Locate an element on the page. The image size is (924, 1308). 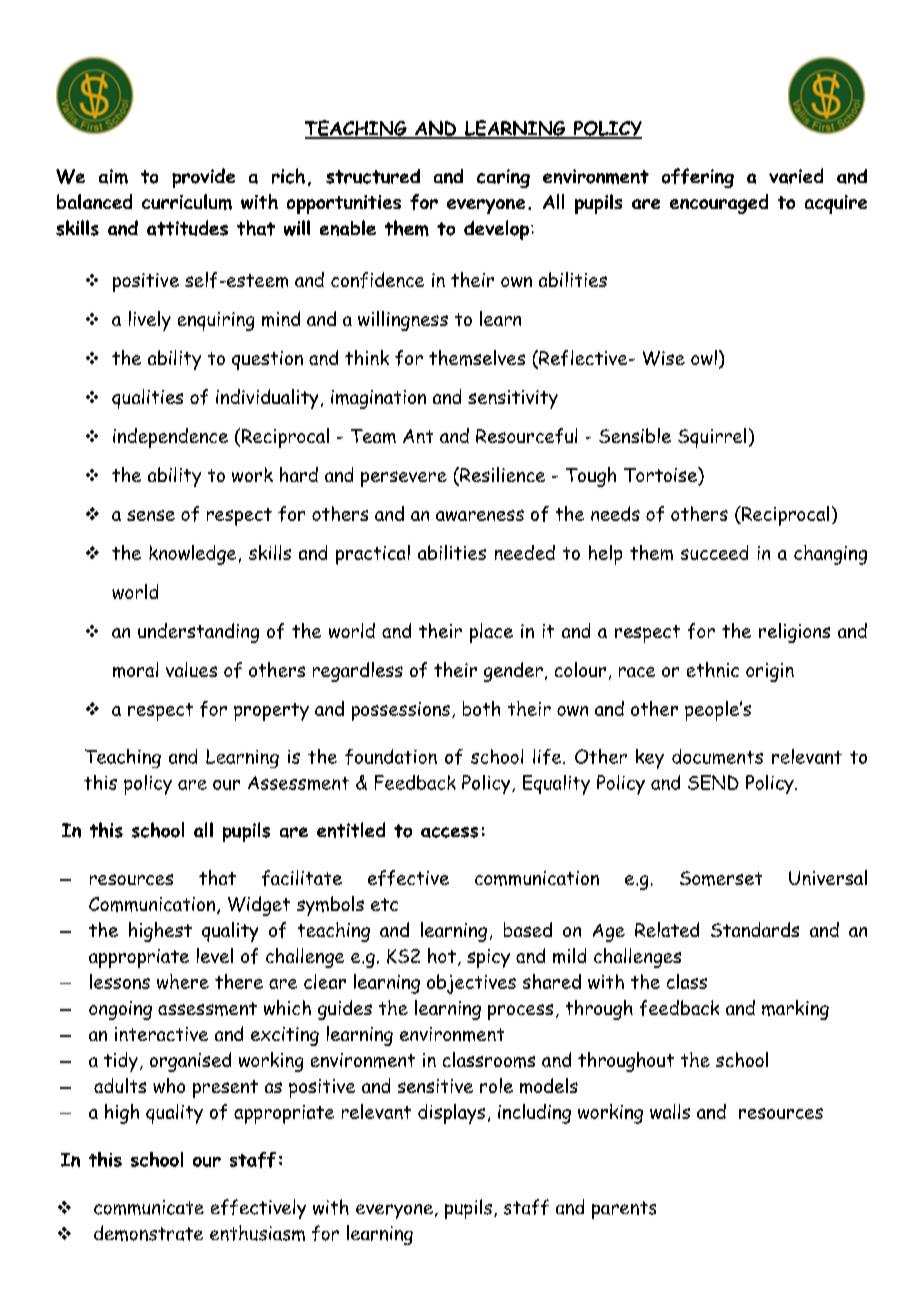
hot is located at coordinates (442, 955).
